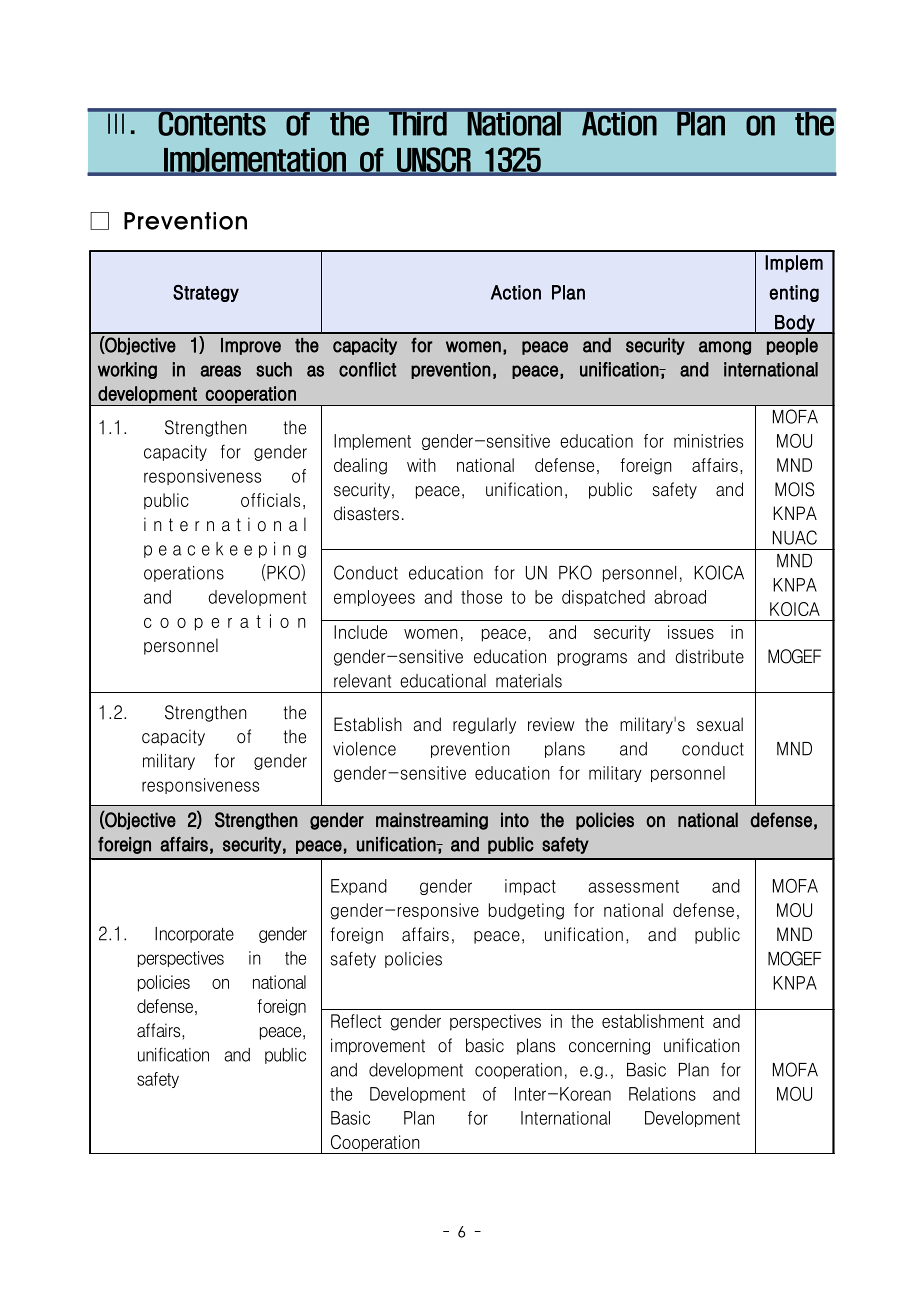 This screenshot has height=1307, width=924. Describe the element at coordinates (356, 1021) in the screenshot. I see `Reflect` at that location.
